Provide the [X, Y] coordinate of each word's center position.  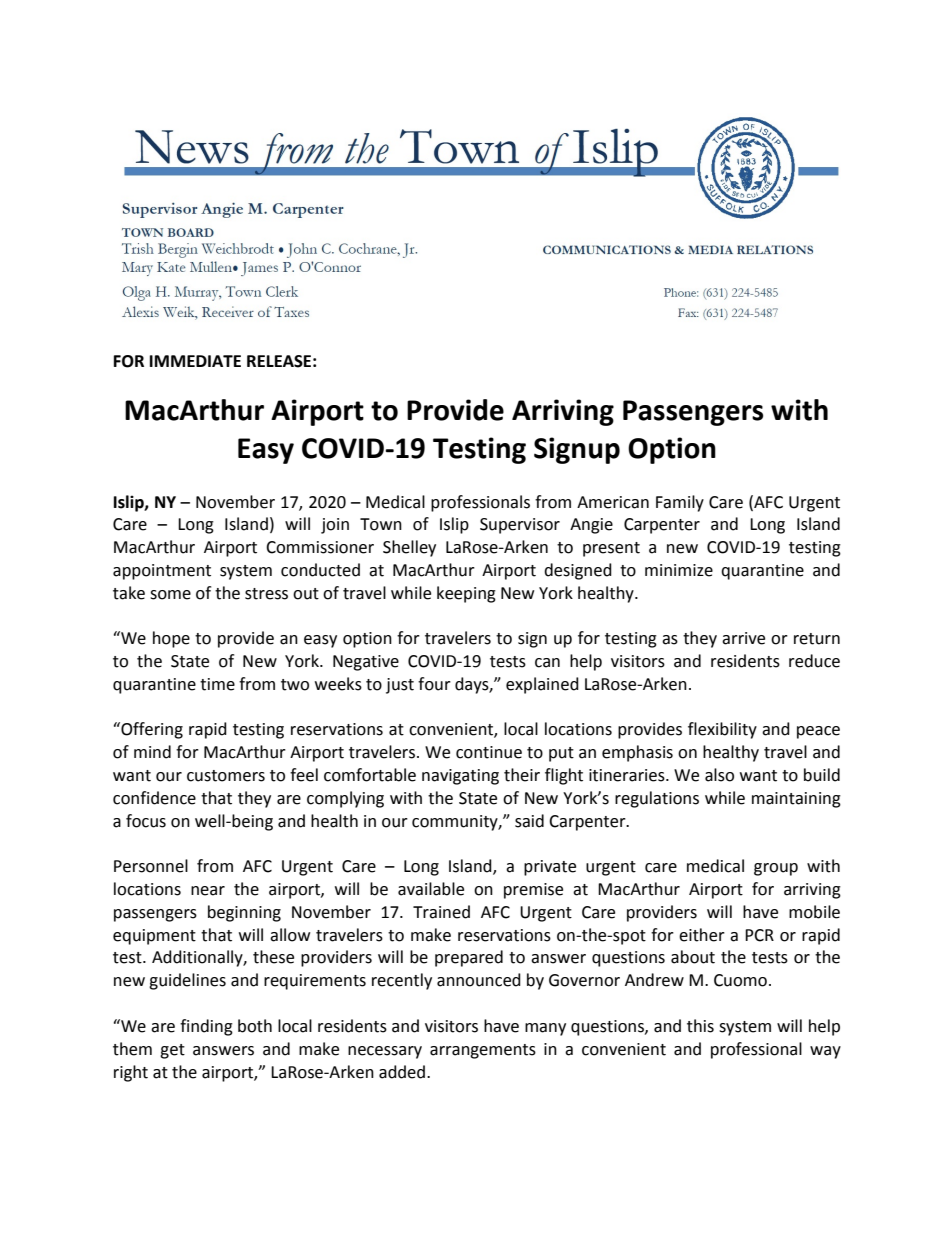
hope [171, 639]
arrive [743, 638]
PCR [759, 935]
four [434, 684]
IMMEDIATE [195, 361]
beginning [244, 913]
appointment [162, 572]
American [613, 502]
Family [680, 503]
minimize [679, 570]
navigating [460, 777]
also [719, 775]
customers [226, 776]
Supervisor [520, 526]
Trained [441, 912]
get [172, 1051]
